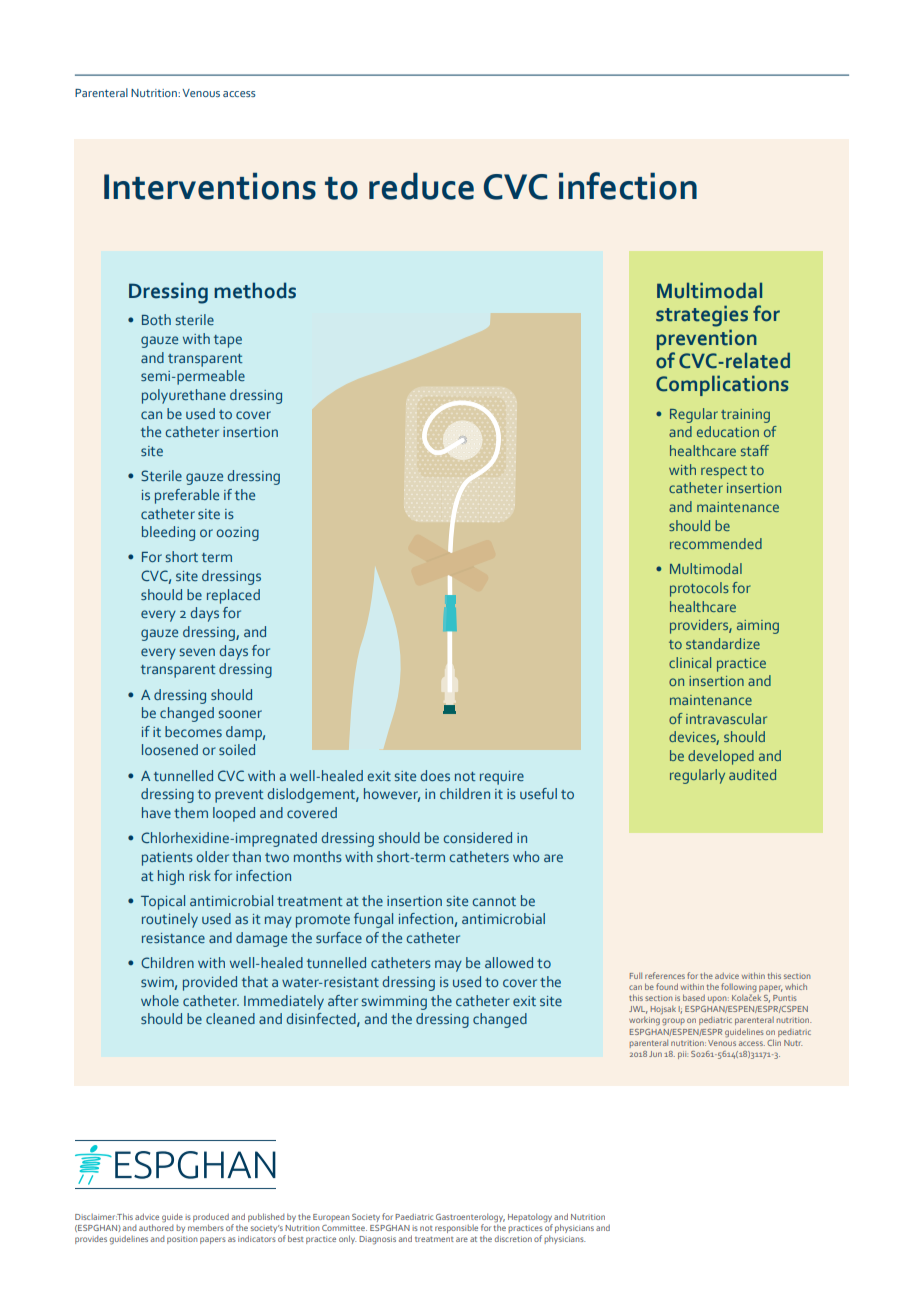 The height and width of the page is (1308, 924). What do you see at coordinates (168, 533) in the page?
I see `bleeding` at bounding box center [168, 533].
